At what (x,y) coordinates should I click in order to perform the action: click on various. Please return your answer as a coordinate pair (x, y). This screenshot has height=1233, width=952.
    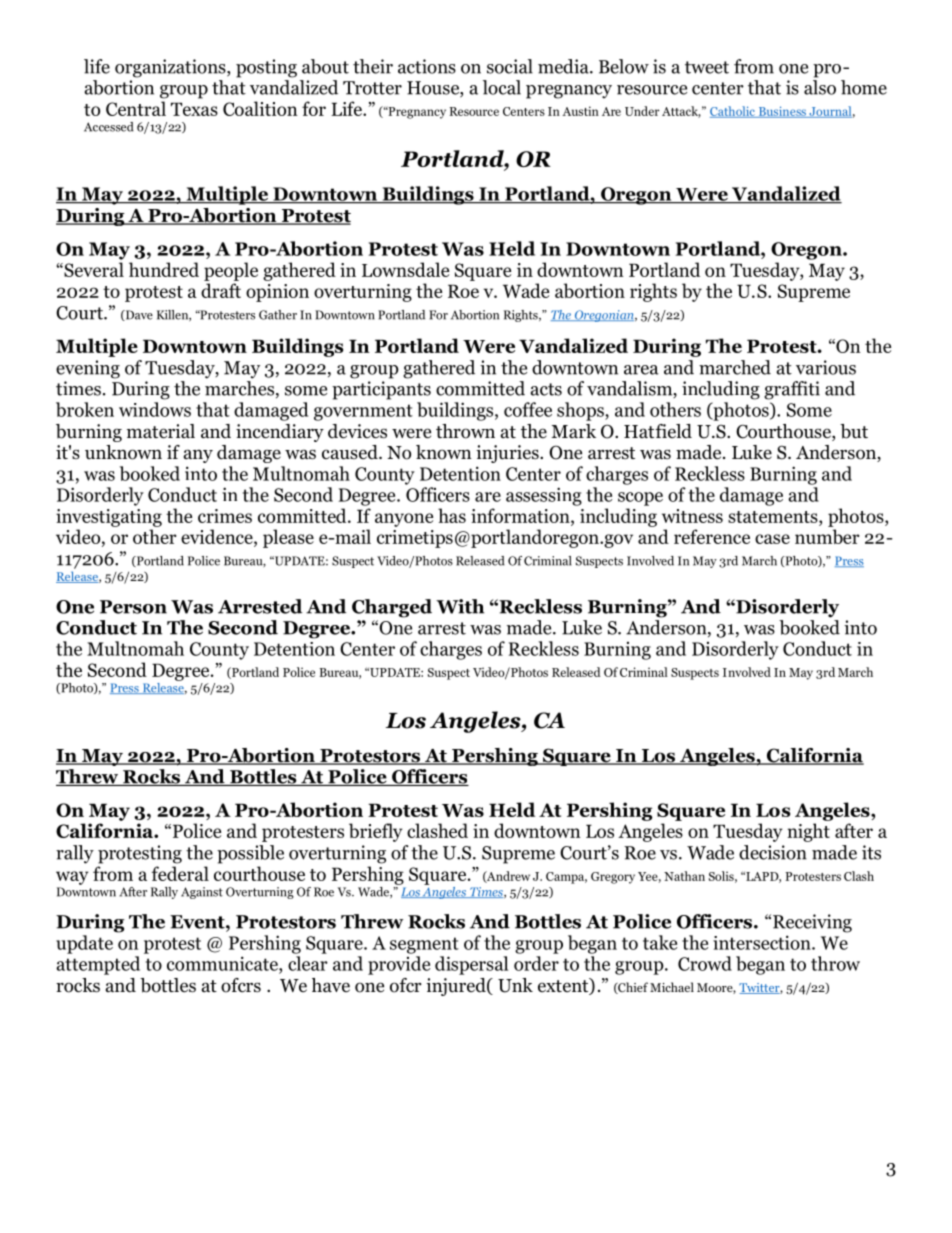
    Looking at the image, I should click on (826, 367).
